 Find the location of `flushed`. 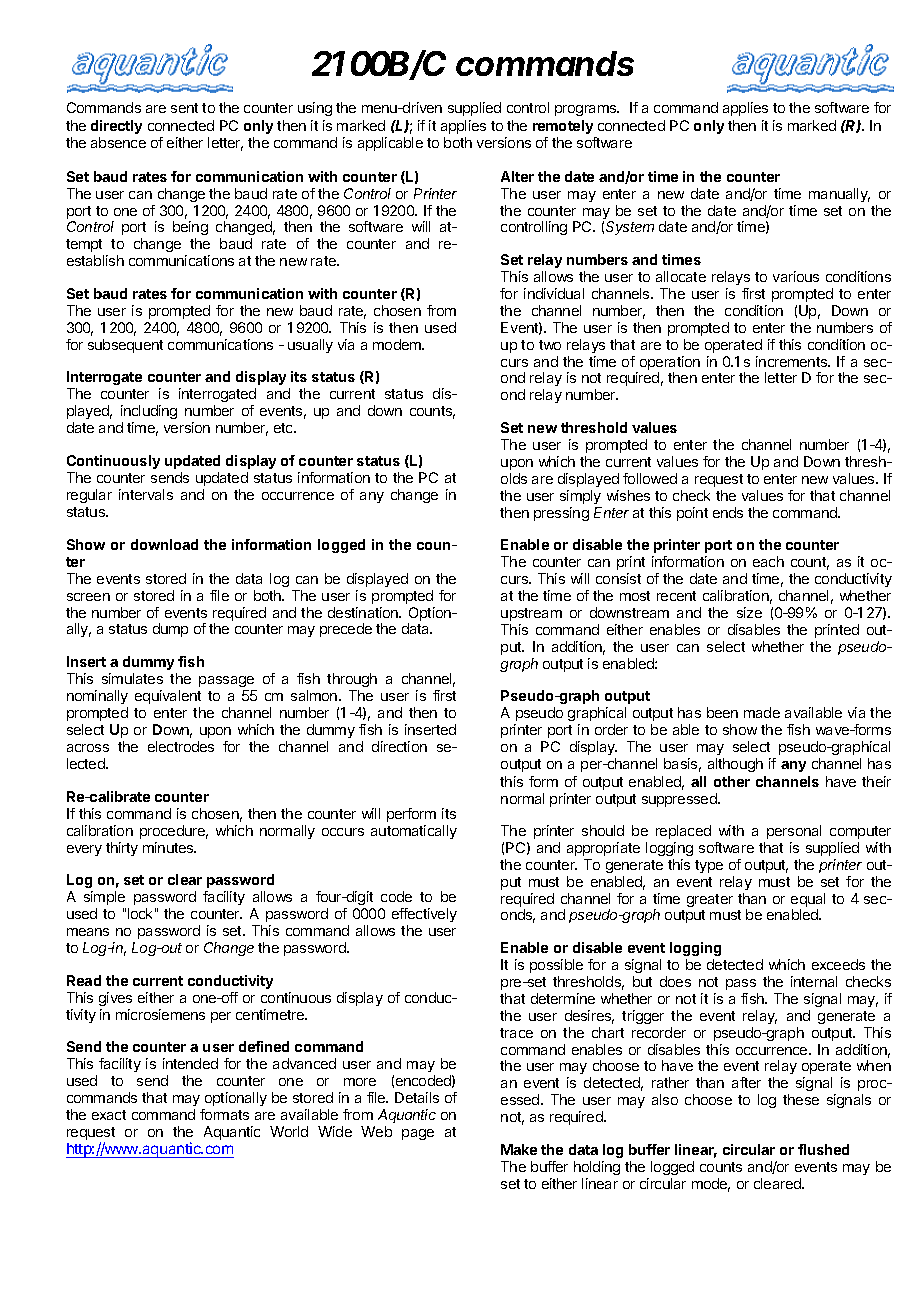

flushed is located at coordinates (823, 1149).
